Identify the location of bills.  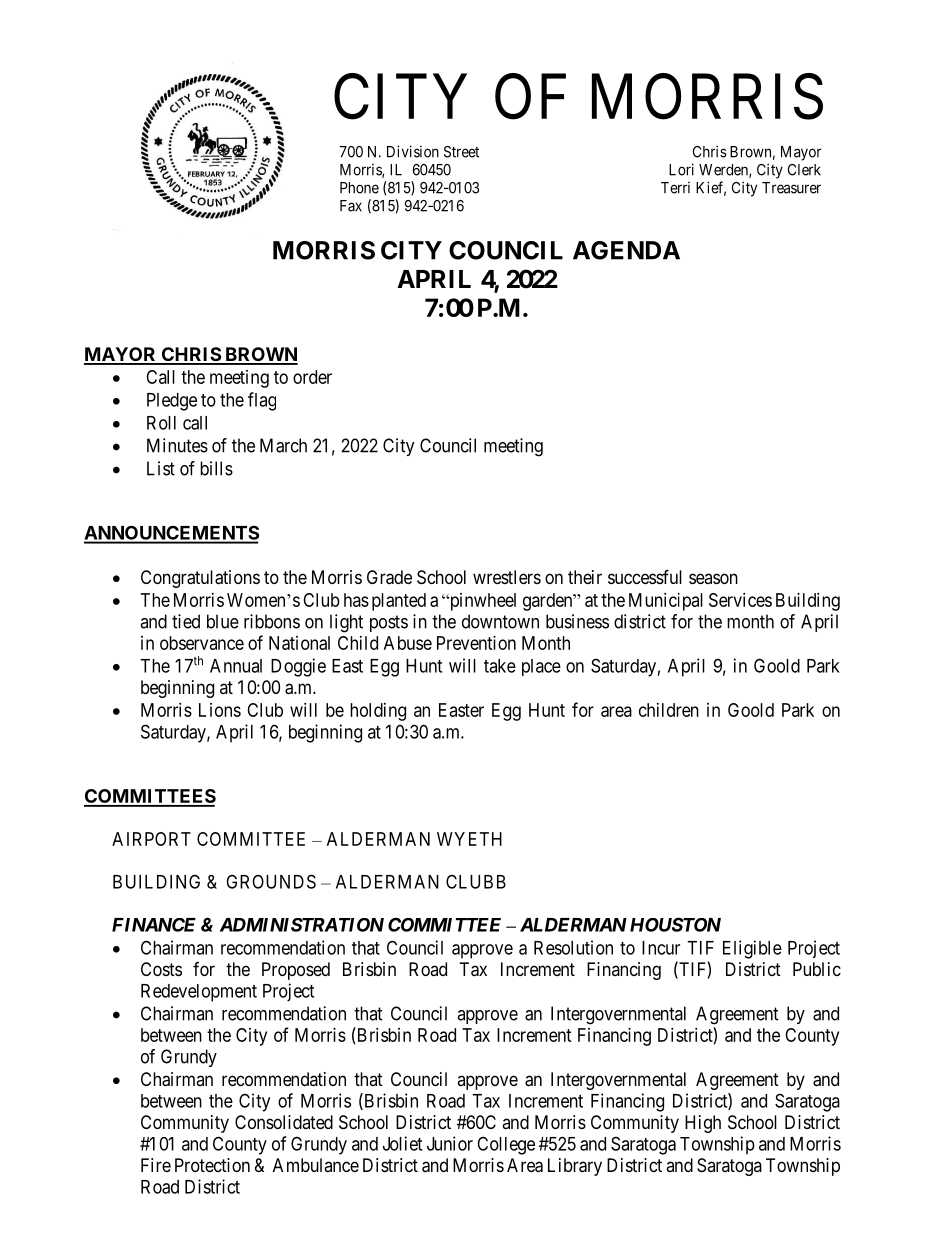
(216, 468).
